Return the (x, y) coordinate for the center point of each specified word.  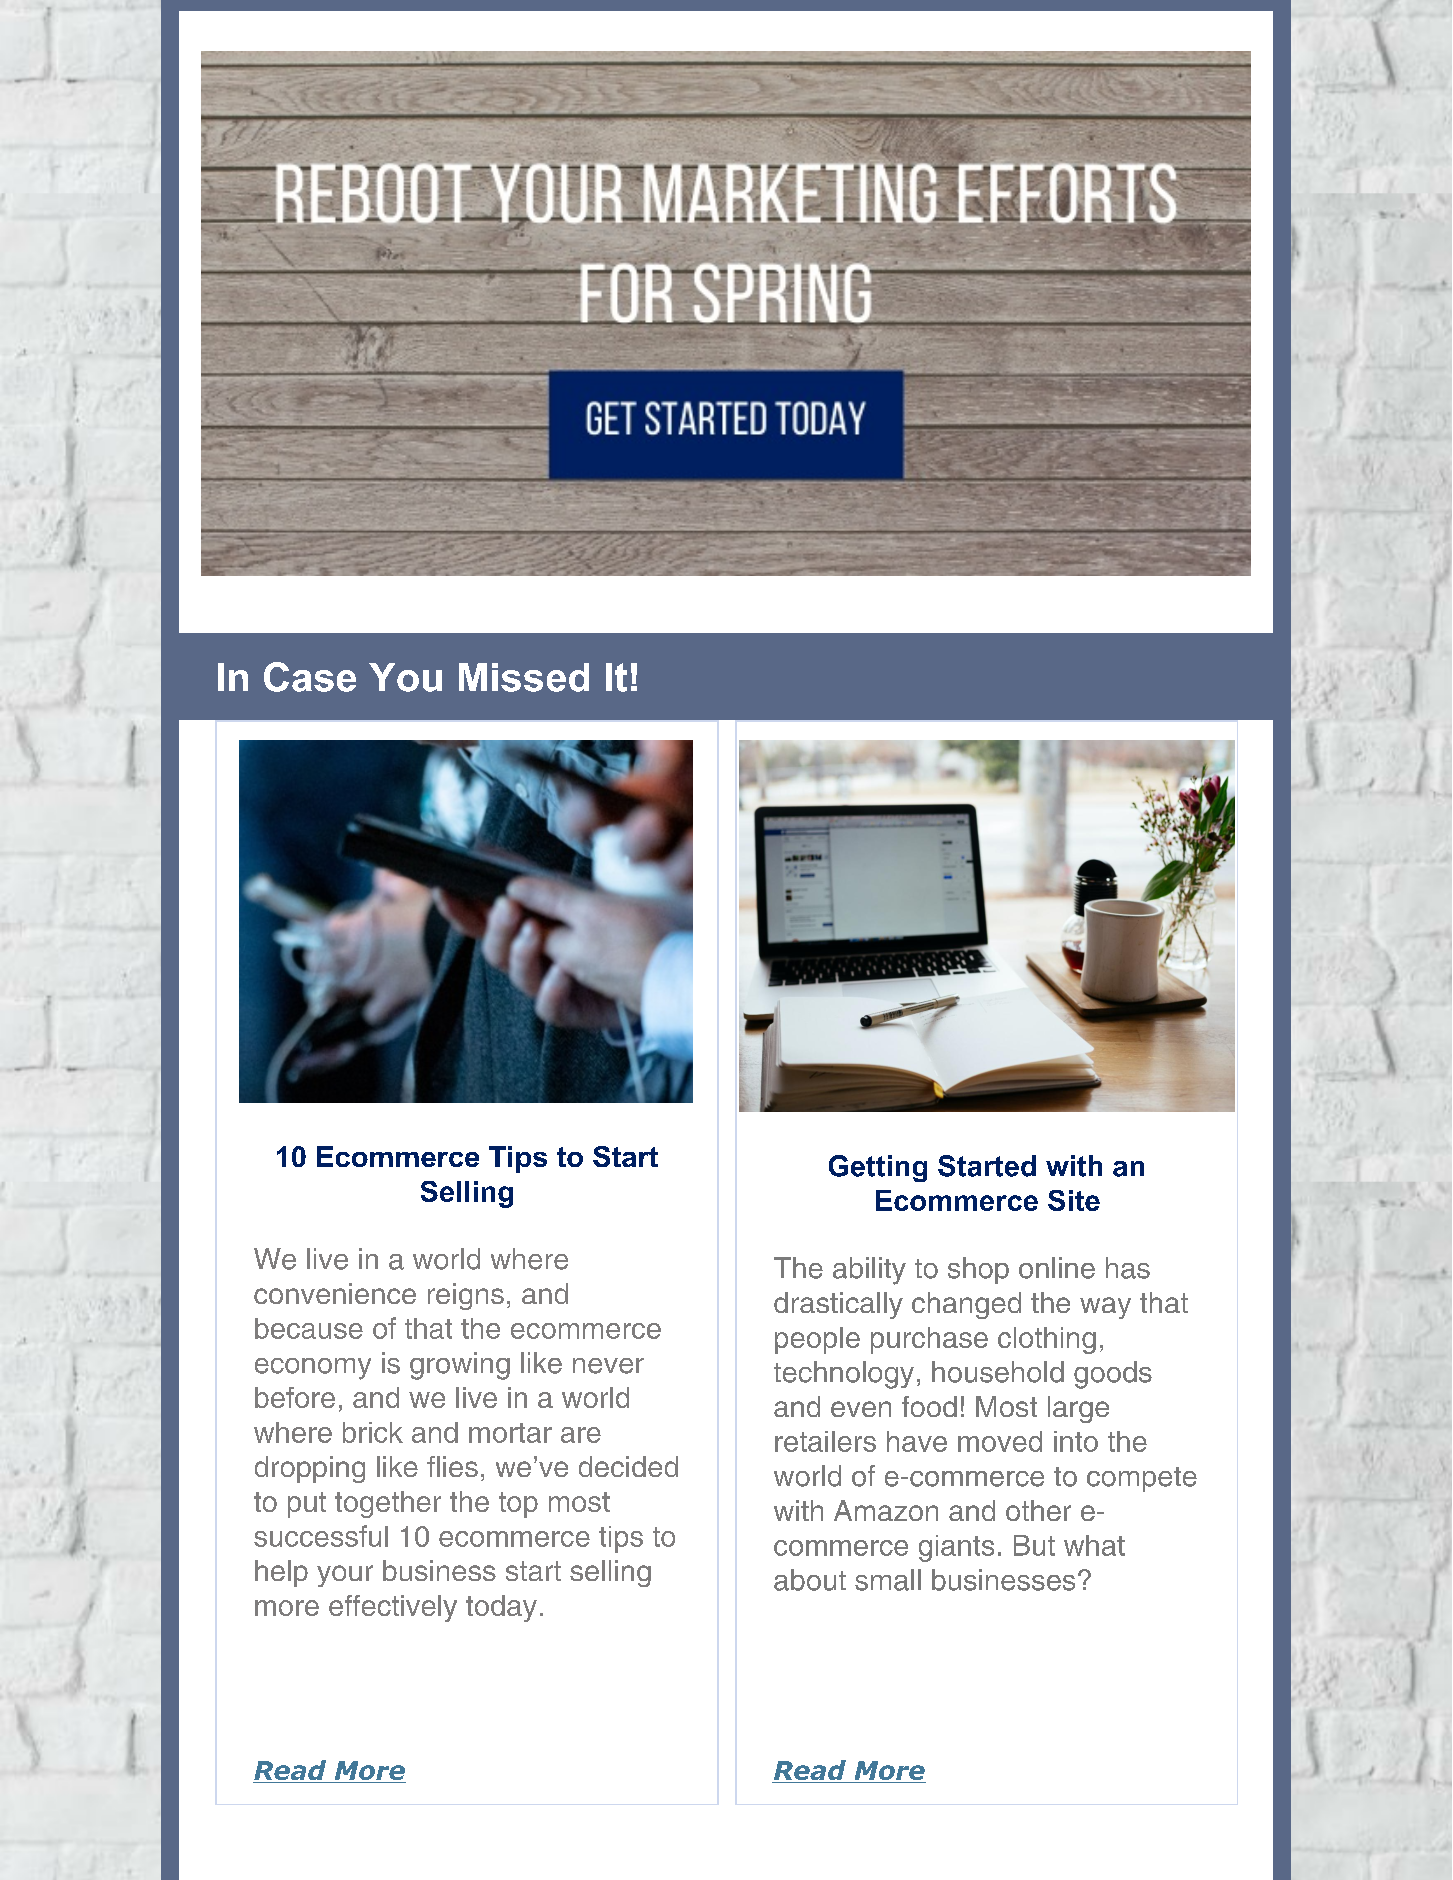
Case (310, 677)
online (1057, 1268)
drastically (838, 1305)
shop (978, 1270)
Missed (524, 677)
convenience (335, 1293)
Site (1074, 1200)
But (1034, 1545)
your (345, 1576)
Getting (878, 1168)
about (810, 1580)
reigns (466, 1296)
